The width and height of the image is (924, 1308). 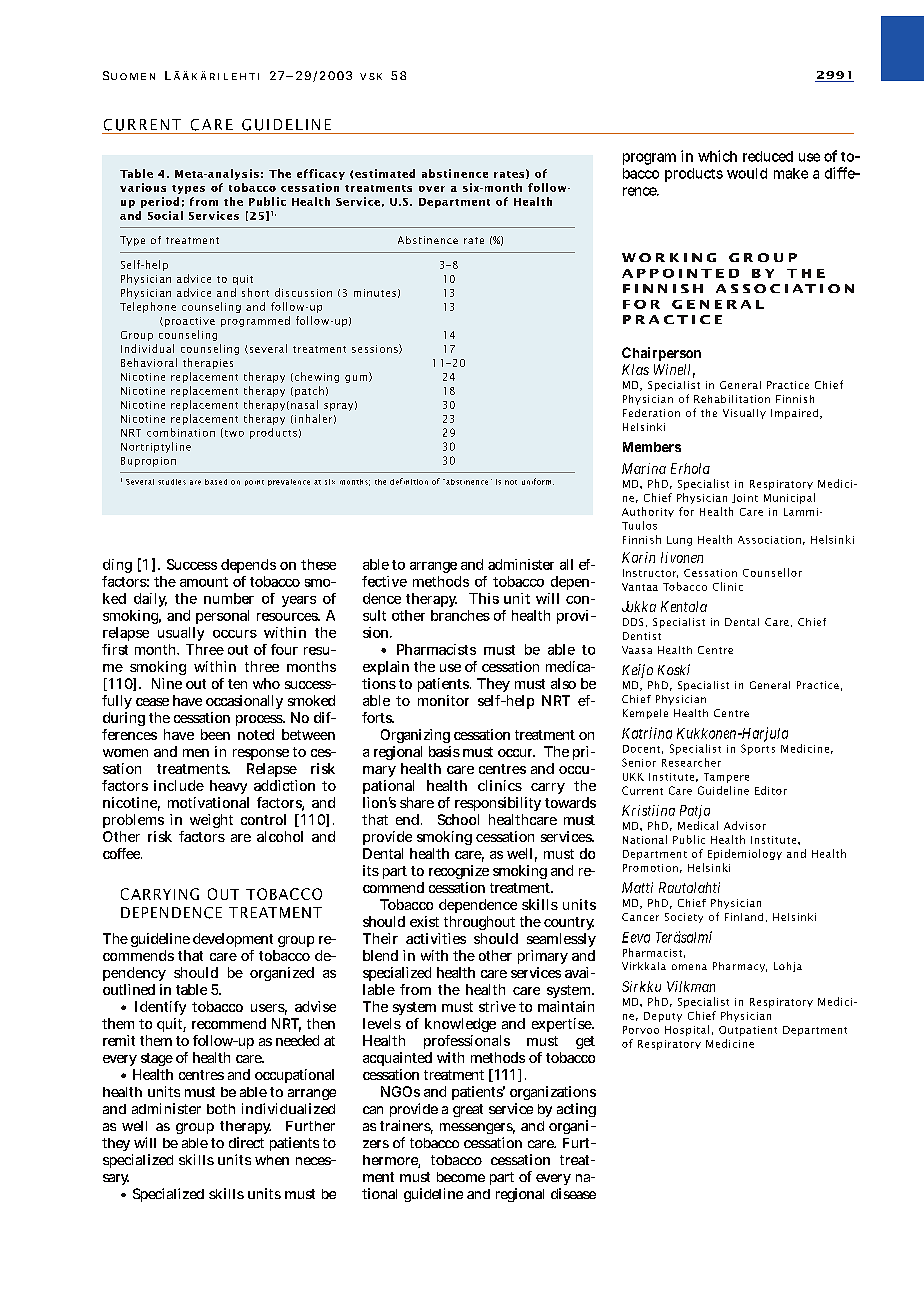 What do you see at coordinates (633, 622) in the image?
I see `DDS` at bounding box center [633, 622].
